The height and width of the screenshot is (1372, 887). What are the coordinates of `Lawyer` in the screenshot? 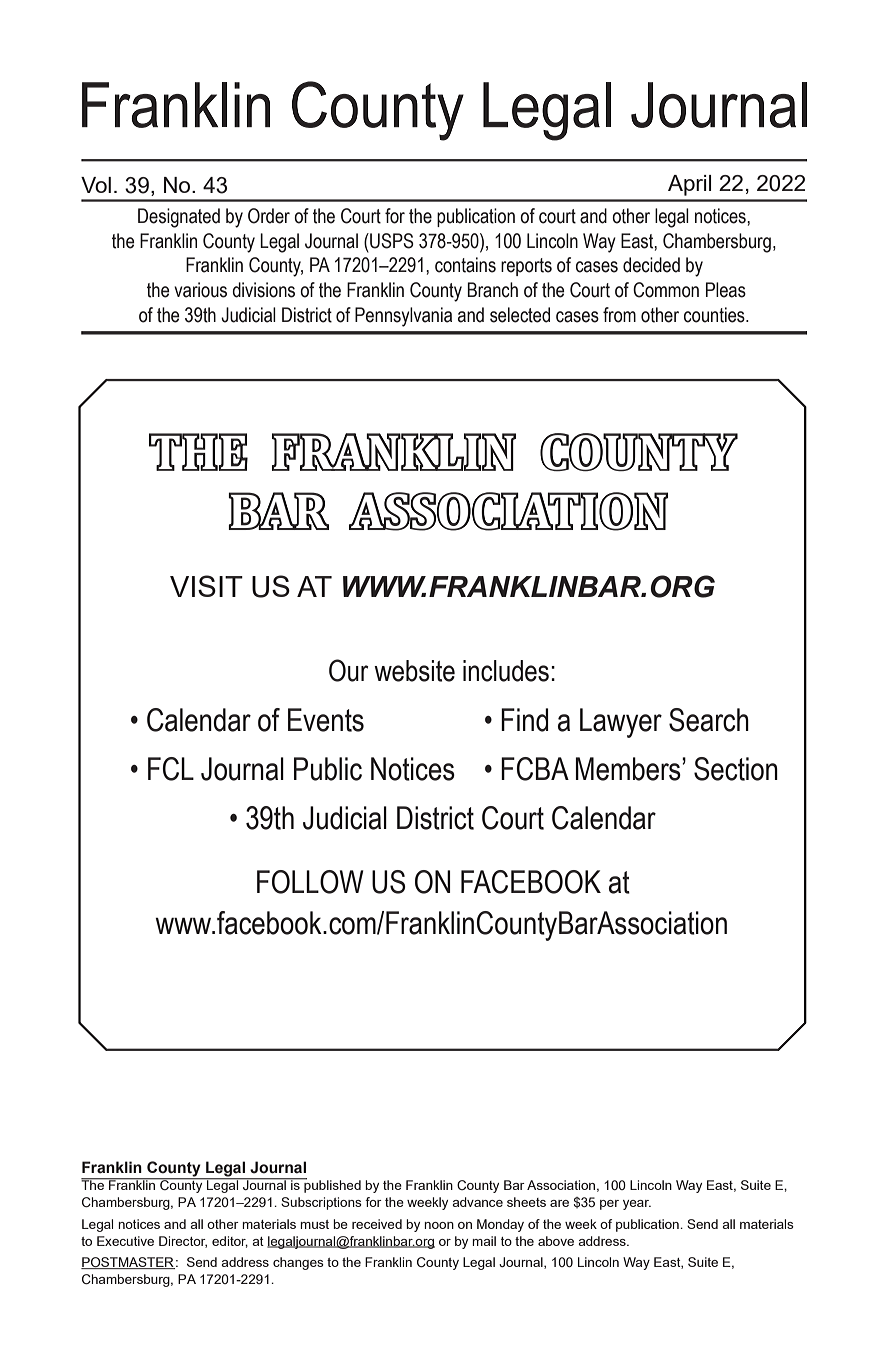 It's located at (621, 723).
